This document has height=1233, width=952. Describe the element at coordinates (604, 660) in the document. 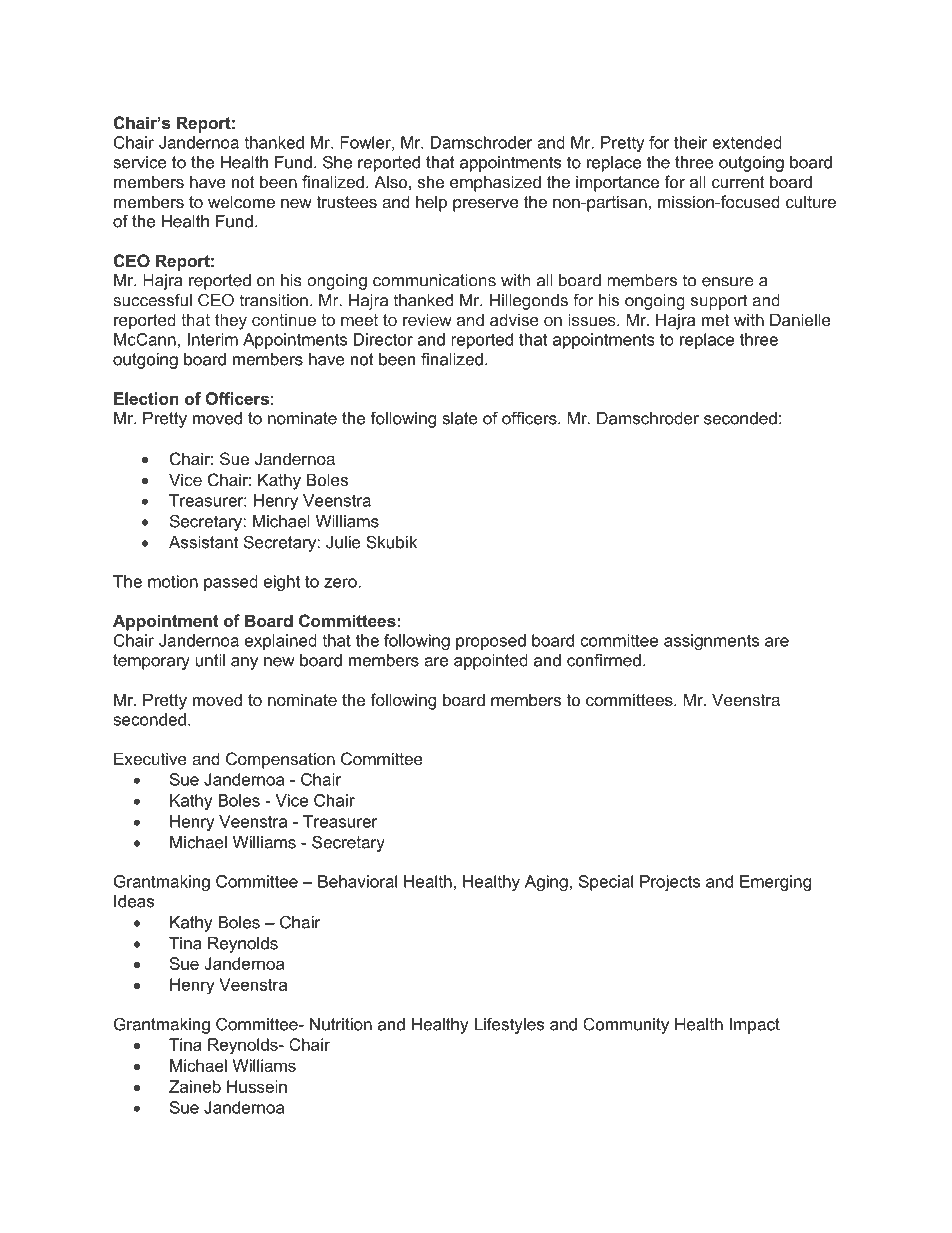

I see `confirmed` at that location.
